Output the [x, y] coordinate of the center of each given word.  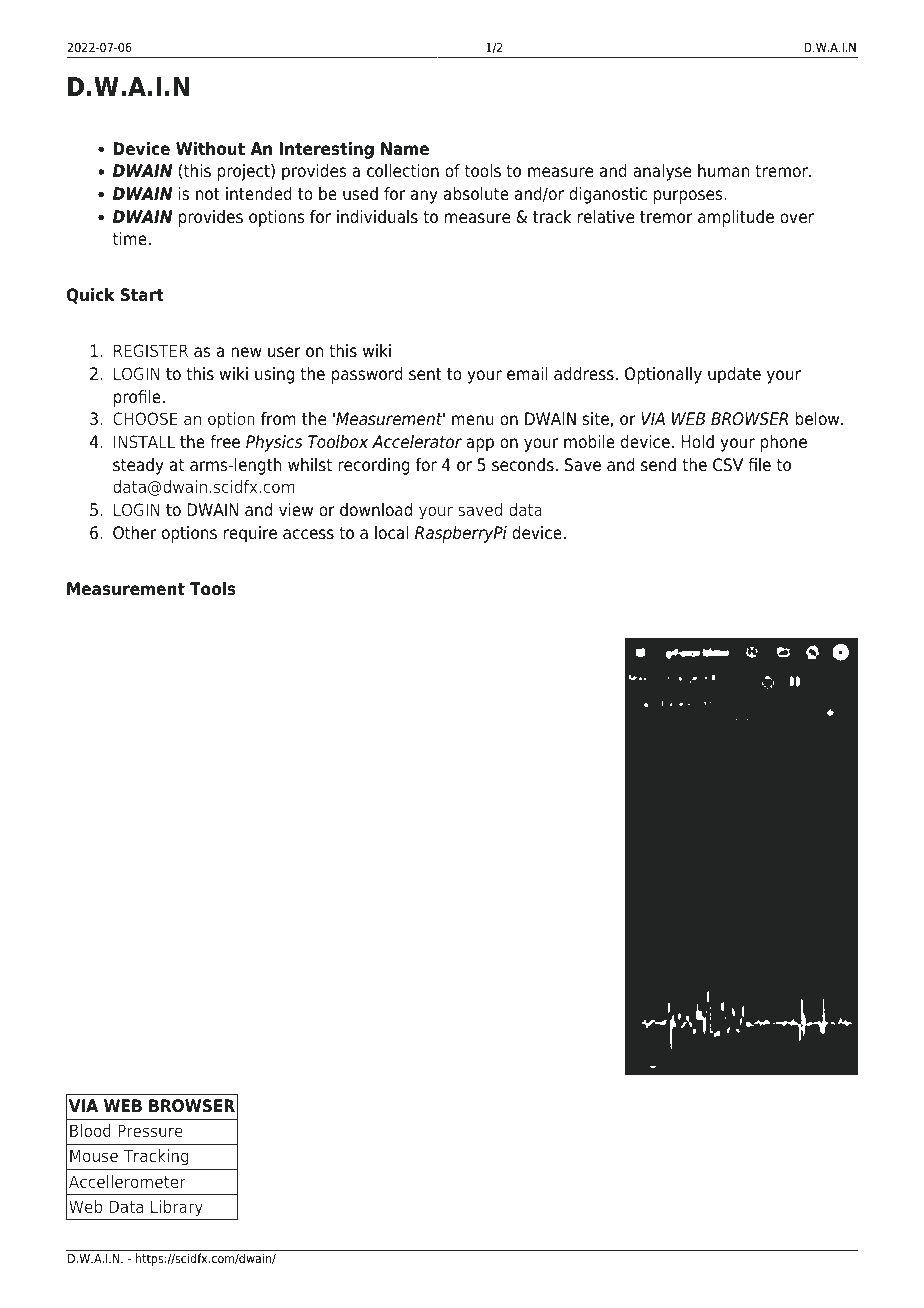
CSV [728, 465]
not [208, 194]
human [723, 170]
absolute [476, 194]
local [391, 533]
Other [134, 533]
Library [177, 1208]
